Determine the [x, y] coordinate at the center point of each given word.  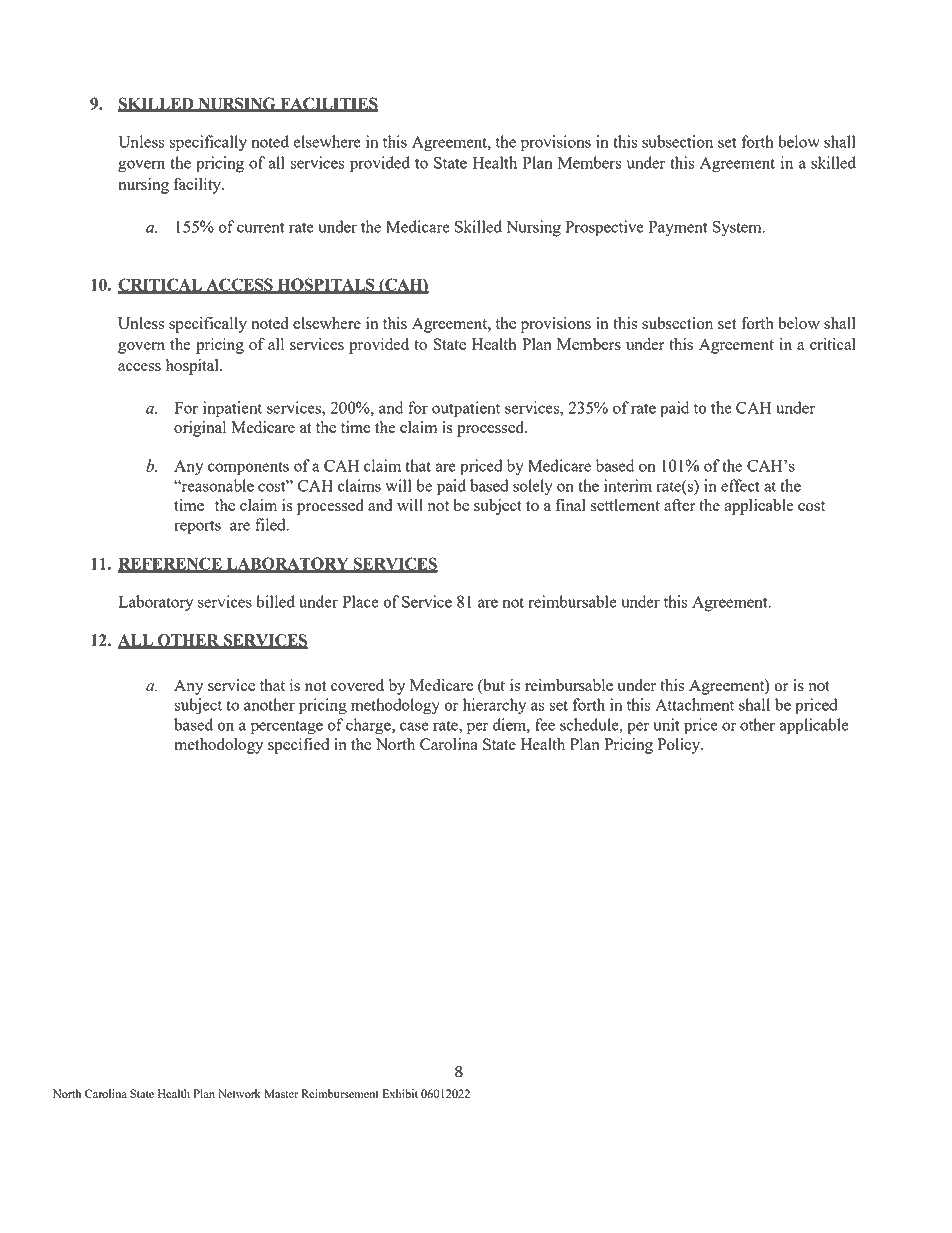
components [248, 468]
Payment [678, 229]
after [680, 505]
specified [298, 746]
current [260, 227]
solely [533, 487]
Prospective [604, 228]
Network [239, 1093]
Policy [679, 746]
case [414, 726]
